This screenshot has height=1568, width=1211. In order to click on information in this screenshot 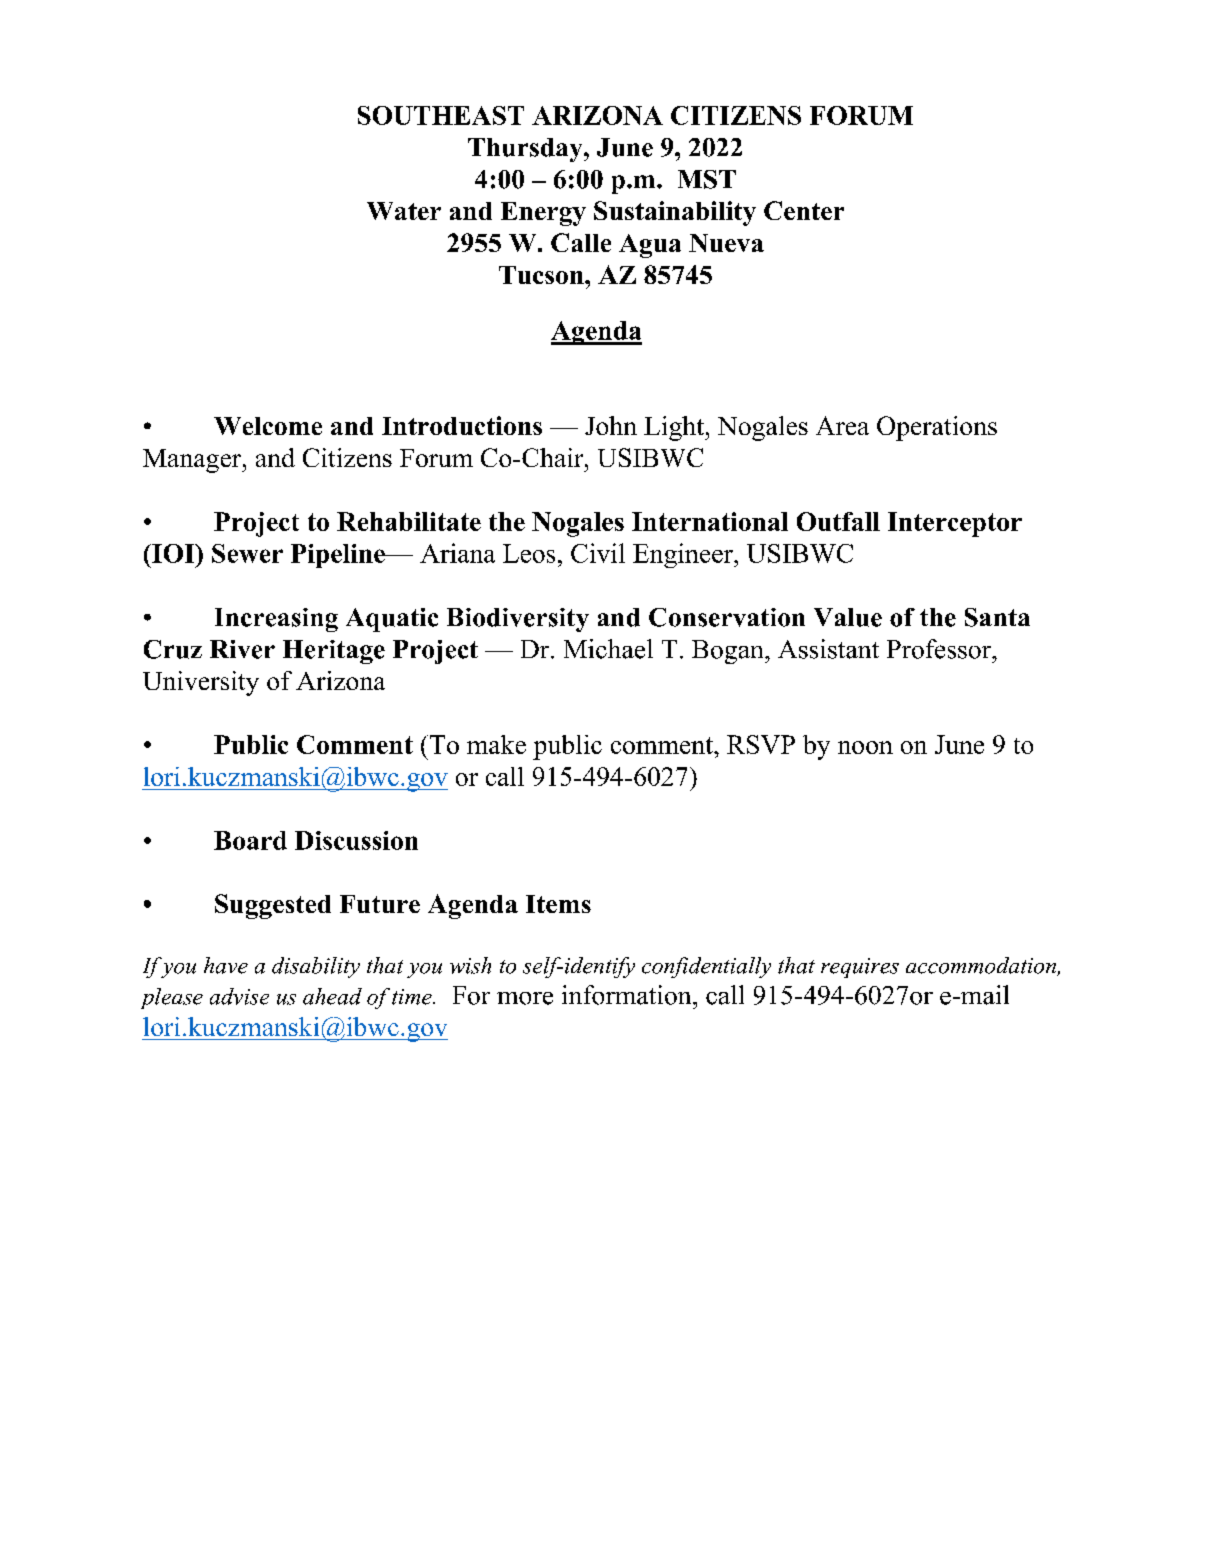, I will do `click(628, 995)`.
